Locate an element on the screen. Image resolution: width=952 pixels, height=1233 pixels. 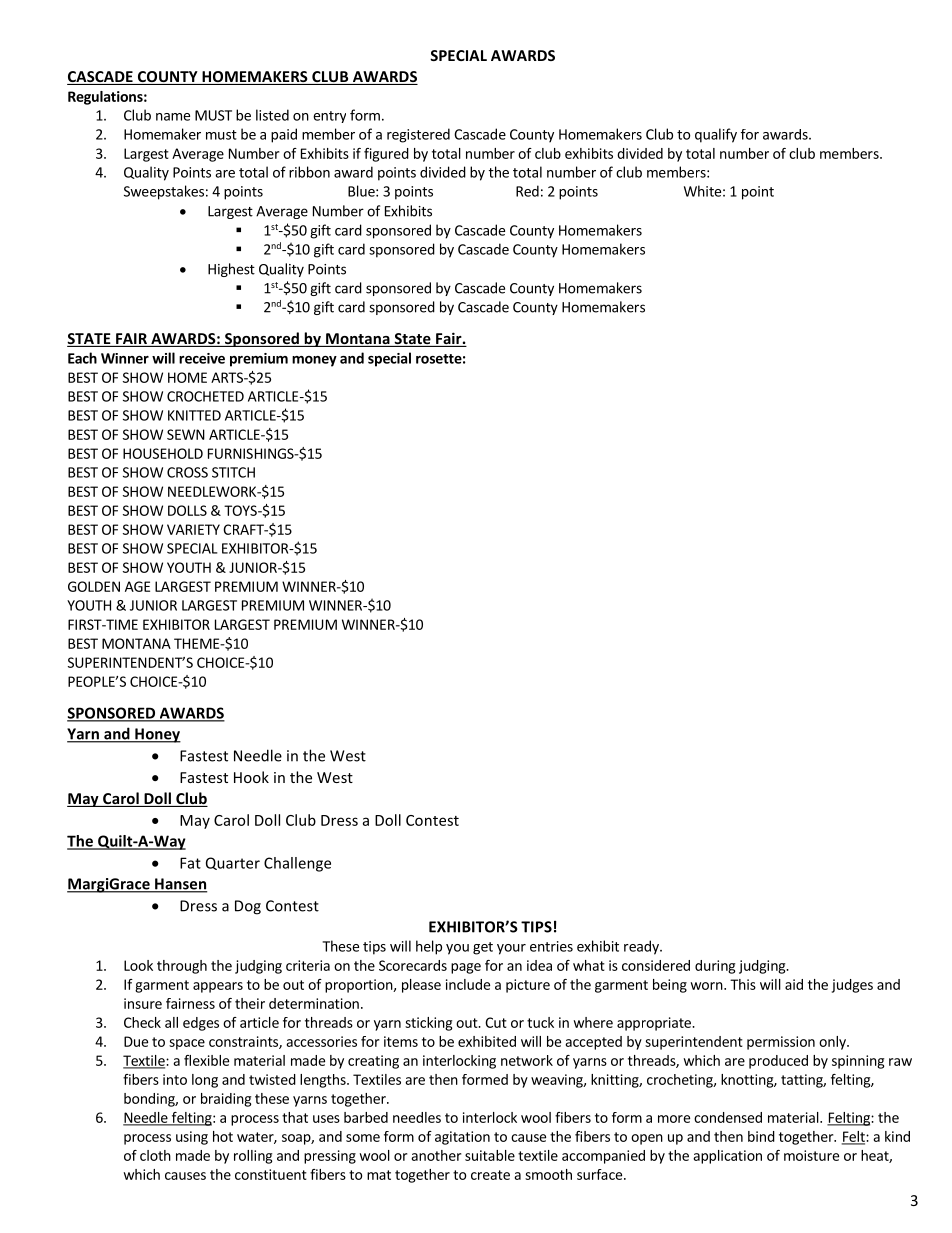
VARIETY is located at coordinates (193, 529).
